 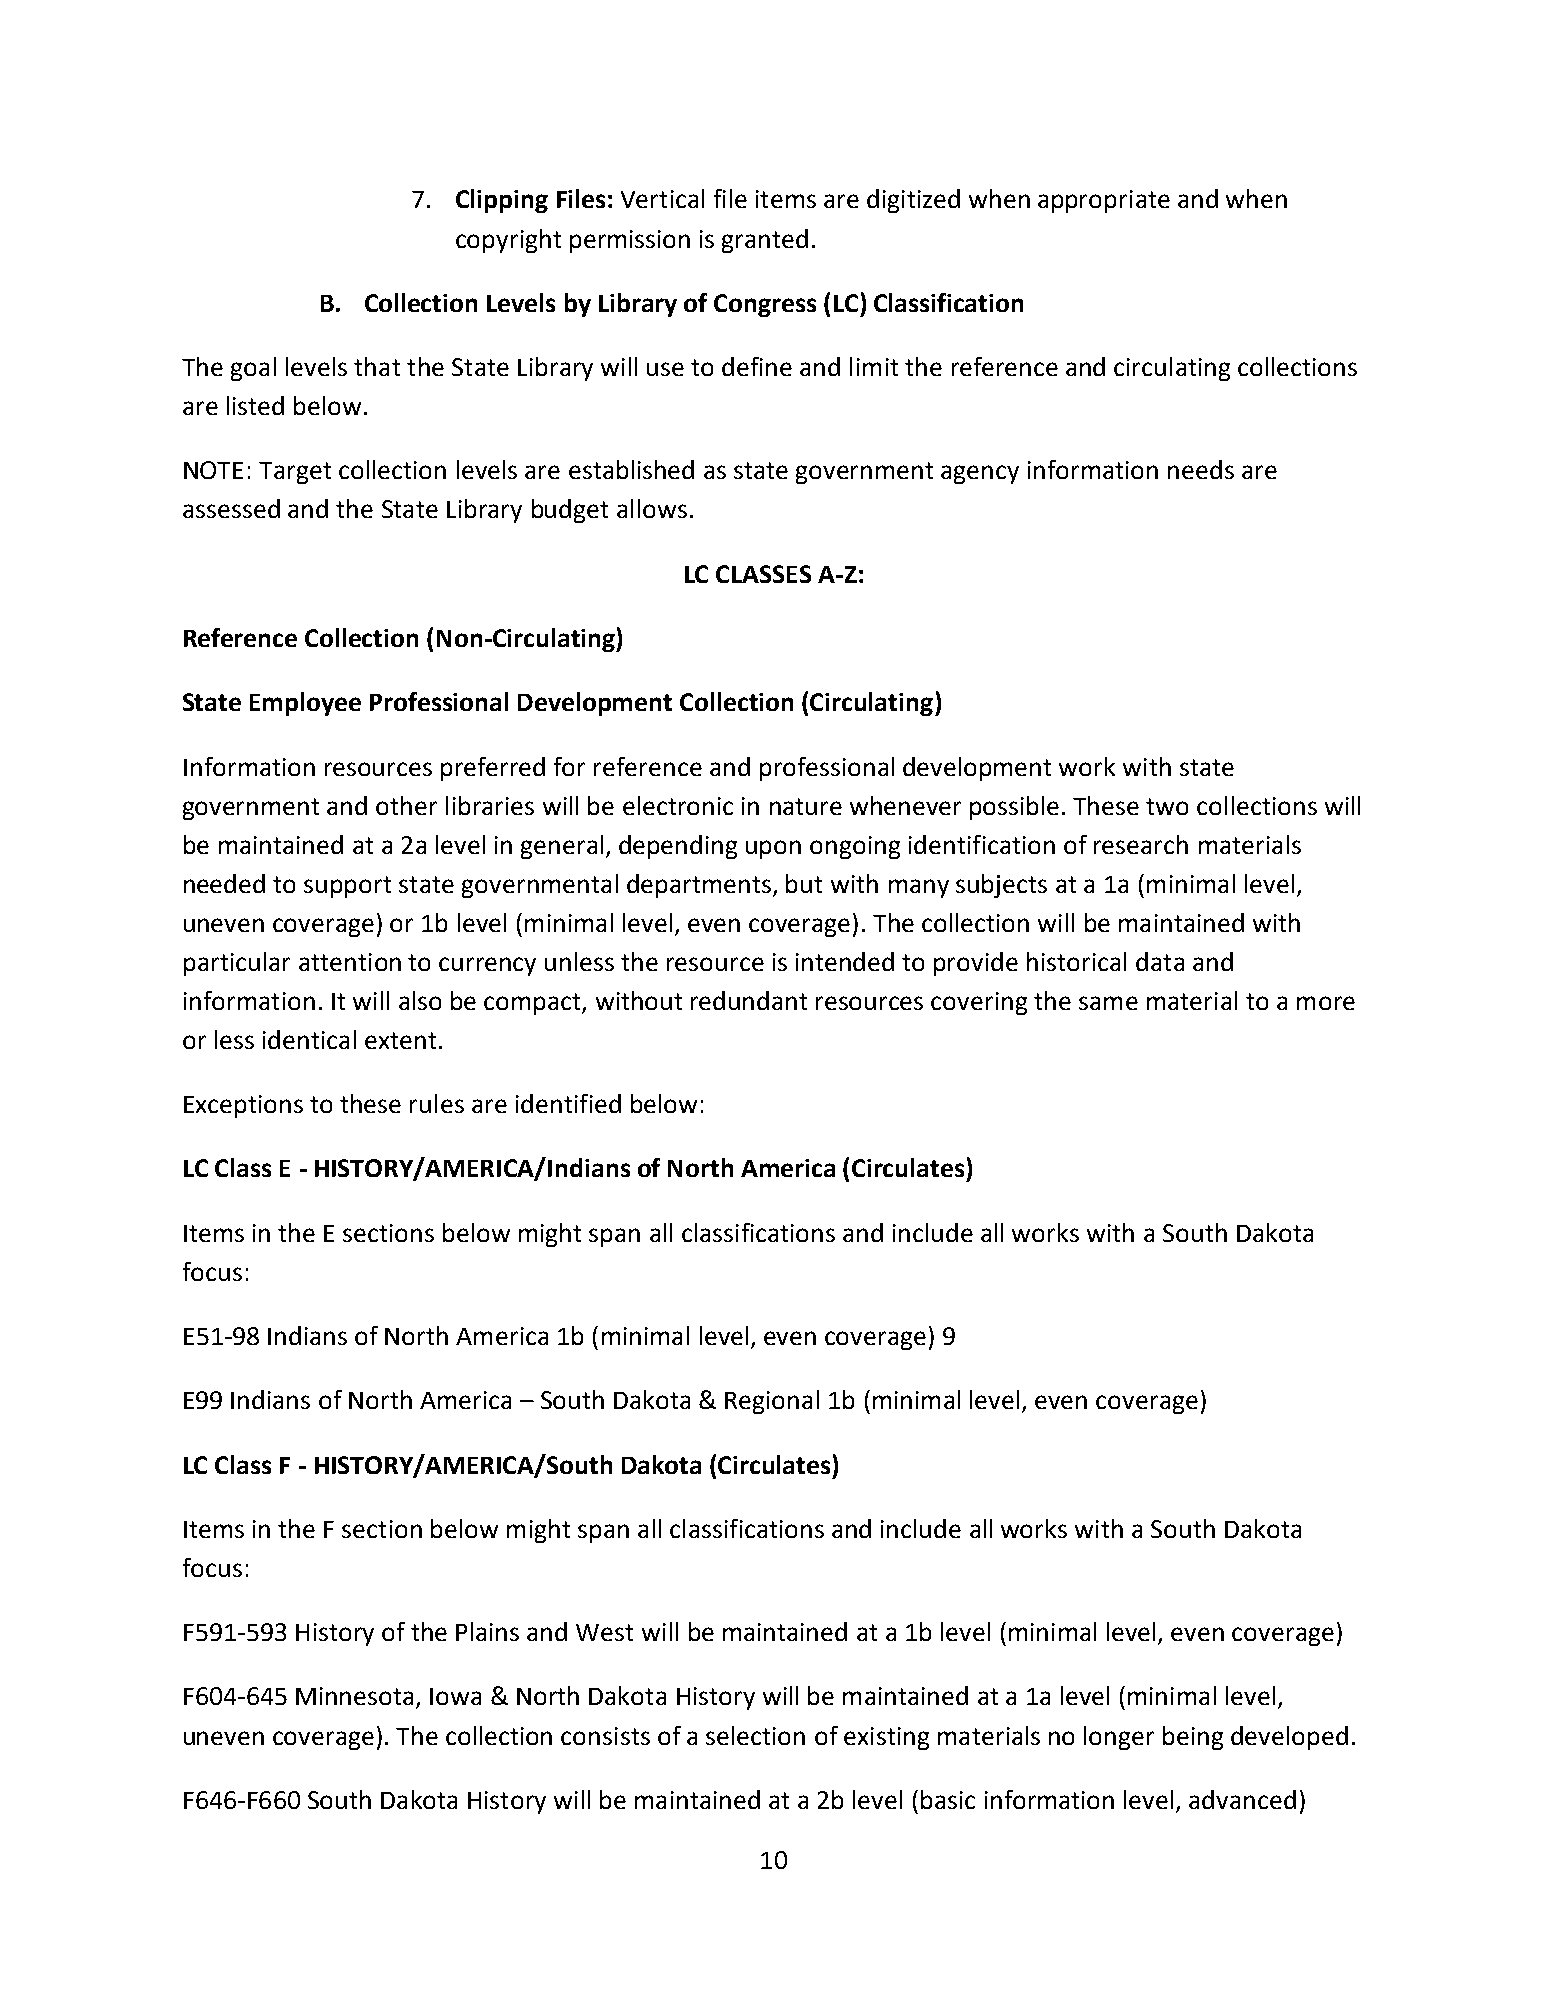 What do you see at coordinates (749, 1000) in the document?
I see `redundant` at bounding box center [749, 1000].
